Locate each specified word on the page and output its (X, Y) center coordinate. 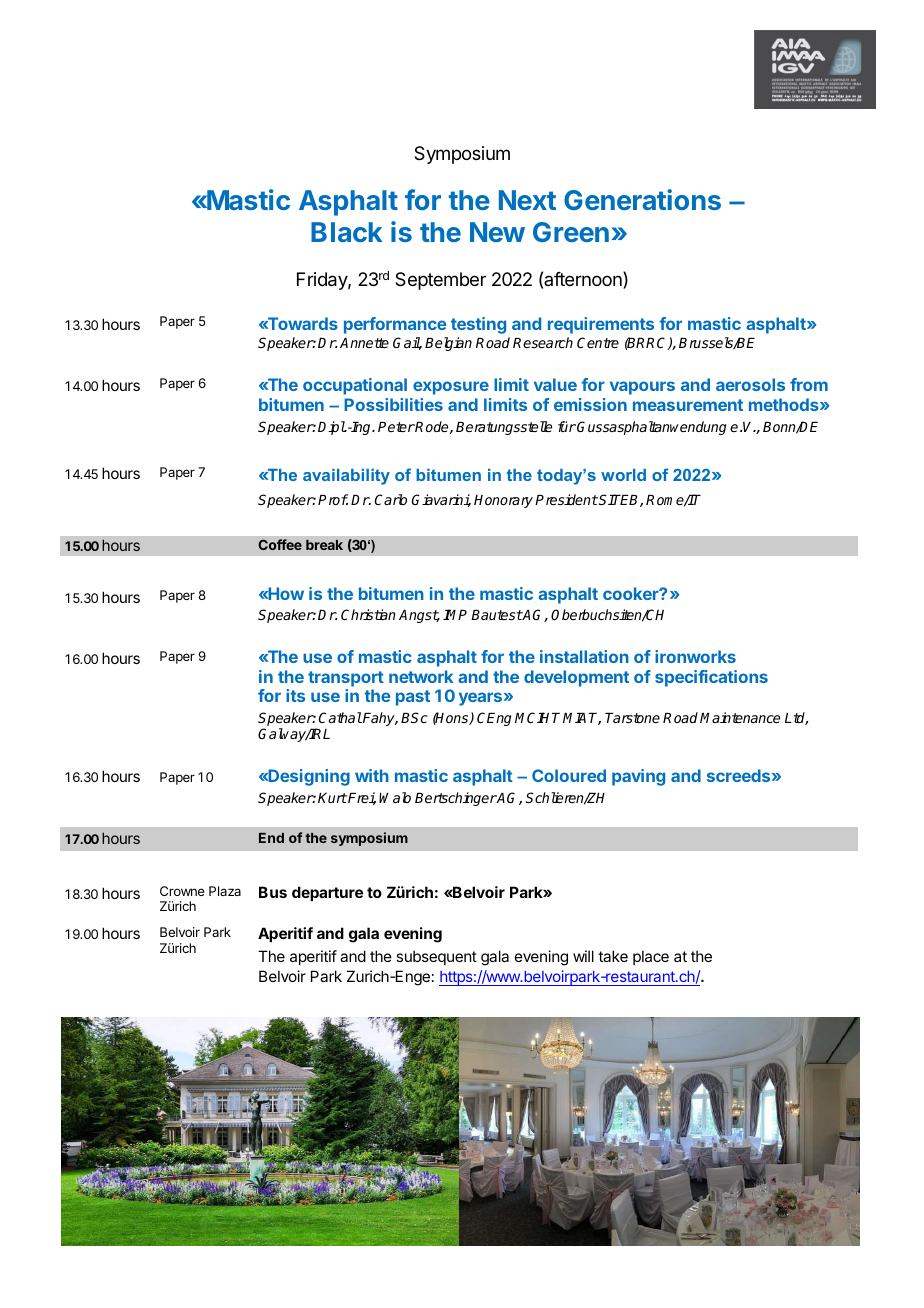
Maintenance (740, 717)
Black (346, 232)
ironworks (695, 656)
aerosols (750, 384)
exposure (451, 388)
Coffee (280, 544)
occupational (355, 386)
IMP (455, 614)
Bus (273, 892)
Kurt (332, 798)
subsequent (436, 957)
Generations (642, 199)
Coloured (569, 775)
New (497, 232)
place (651, 957)
